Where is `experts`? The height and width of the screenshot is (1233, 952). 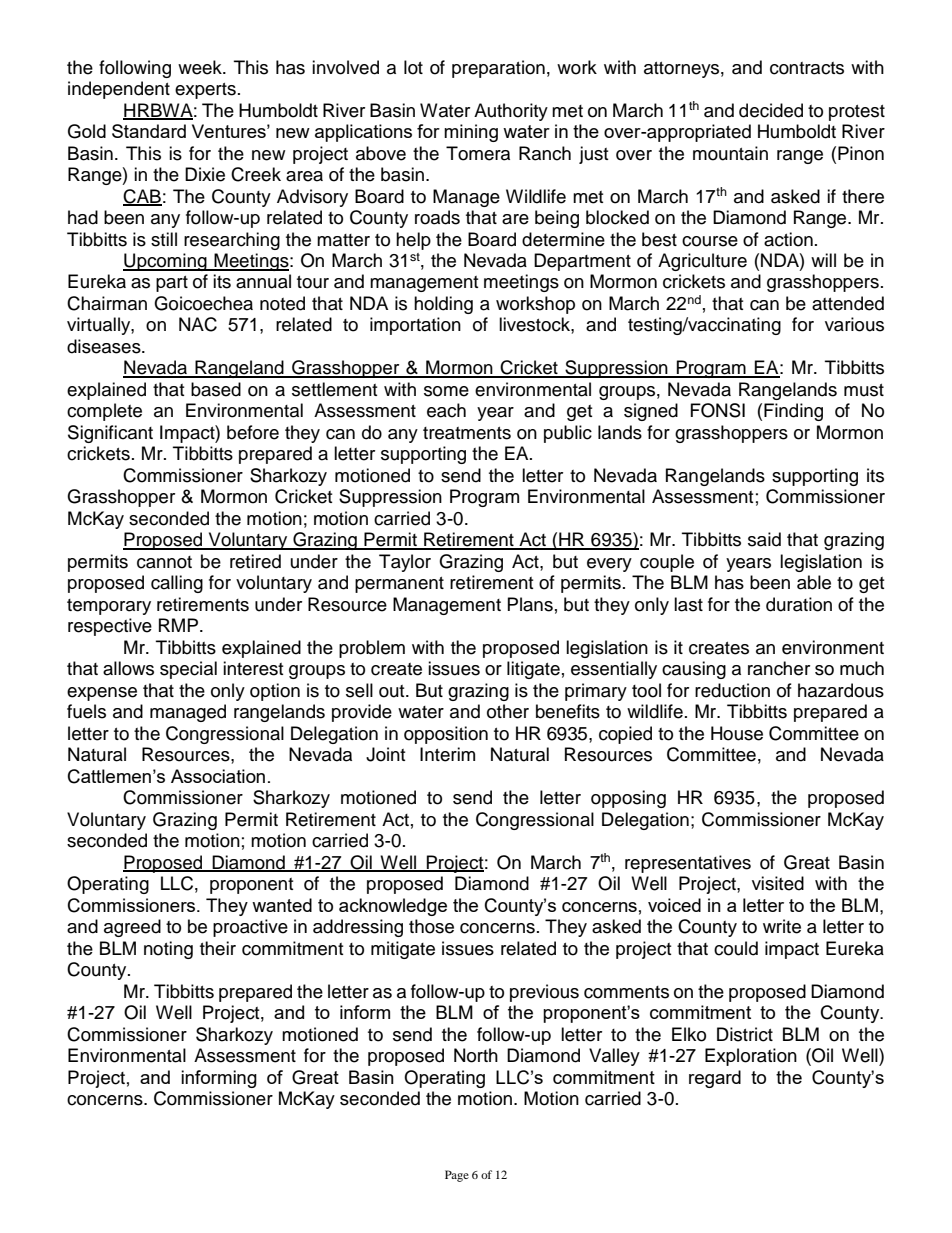
experts is located at coordinates (205, 91).
